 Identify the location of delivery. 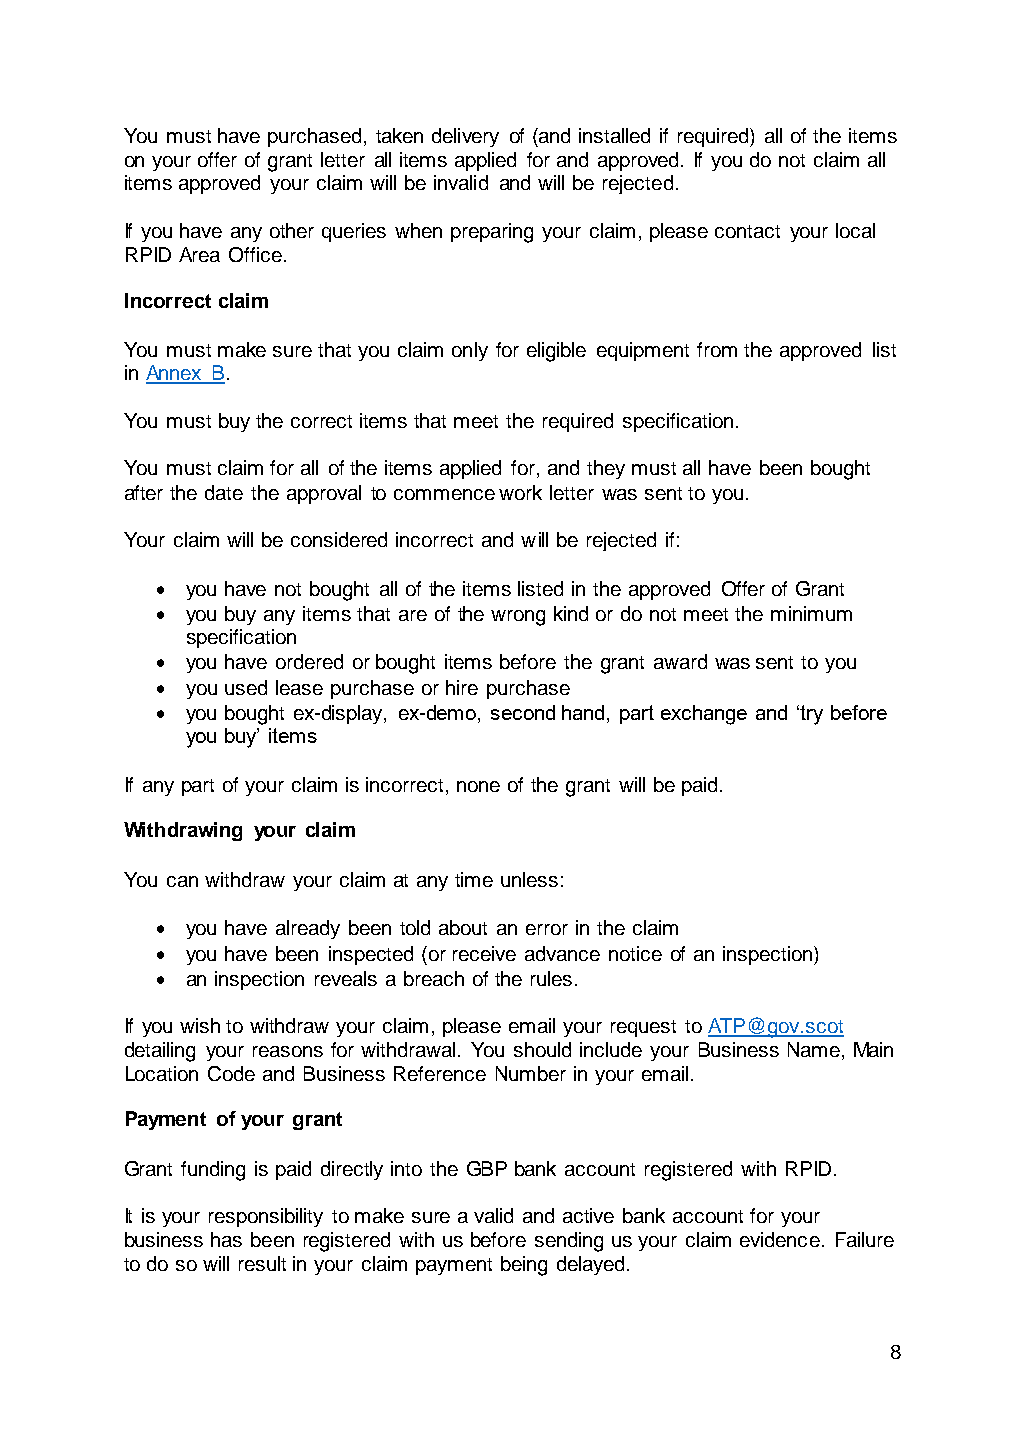
(465, 137).
